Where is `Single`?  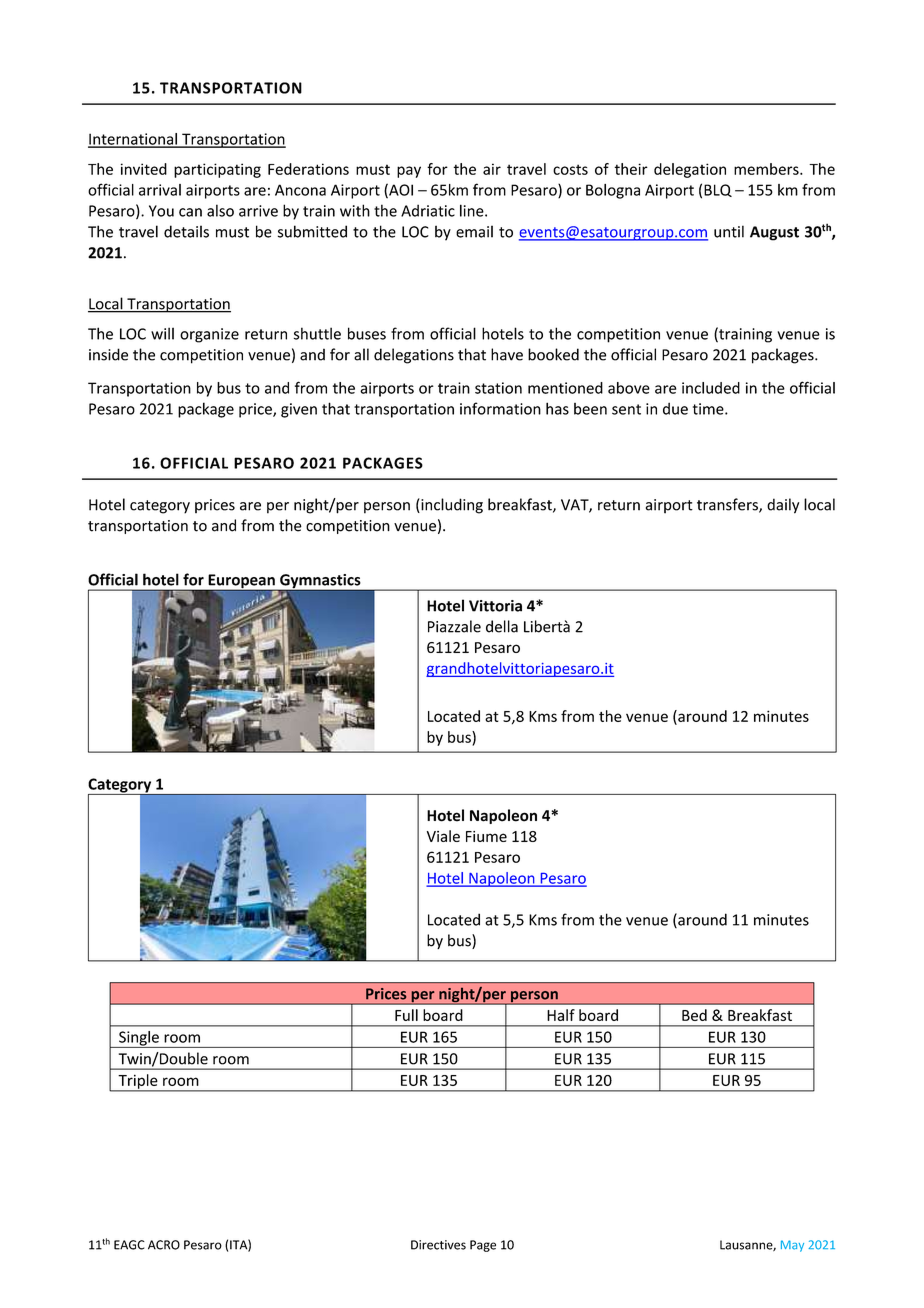
Single is located at coordinates (139, 1039).
